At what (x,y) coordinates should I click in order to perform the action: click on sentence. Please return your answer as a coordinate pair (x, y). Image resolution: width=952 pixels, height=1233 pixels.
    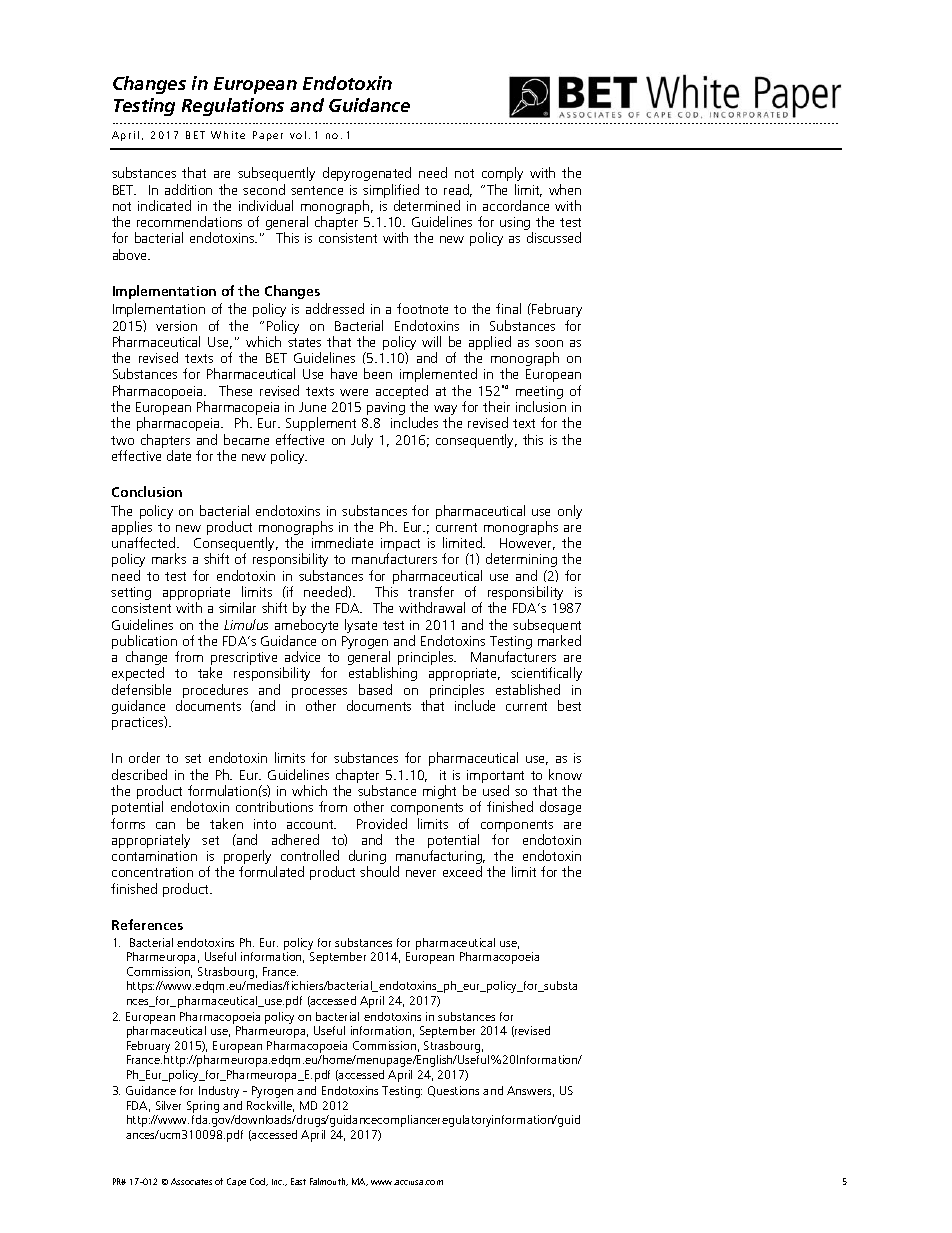
    Looking at the image, I should click on (317, 190).
